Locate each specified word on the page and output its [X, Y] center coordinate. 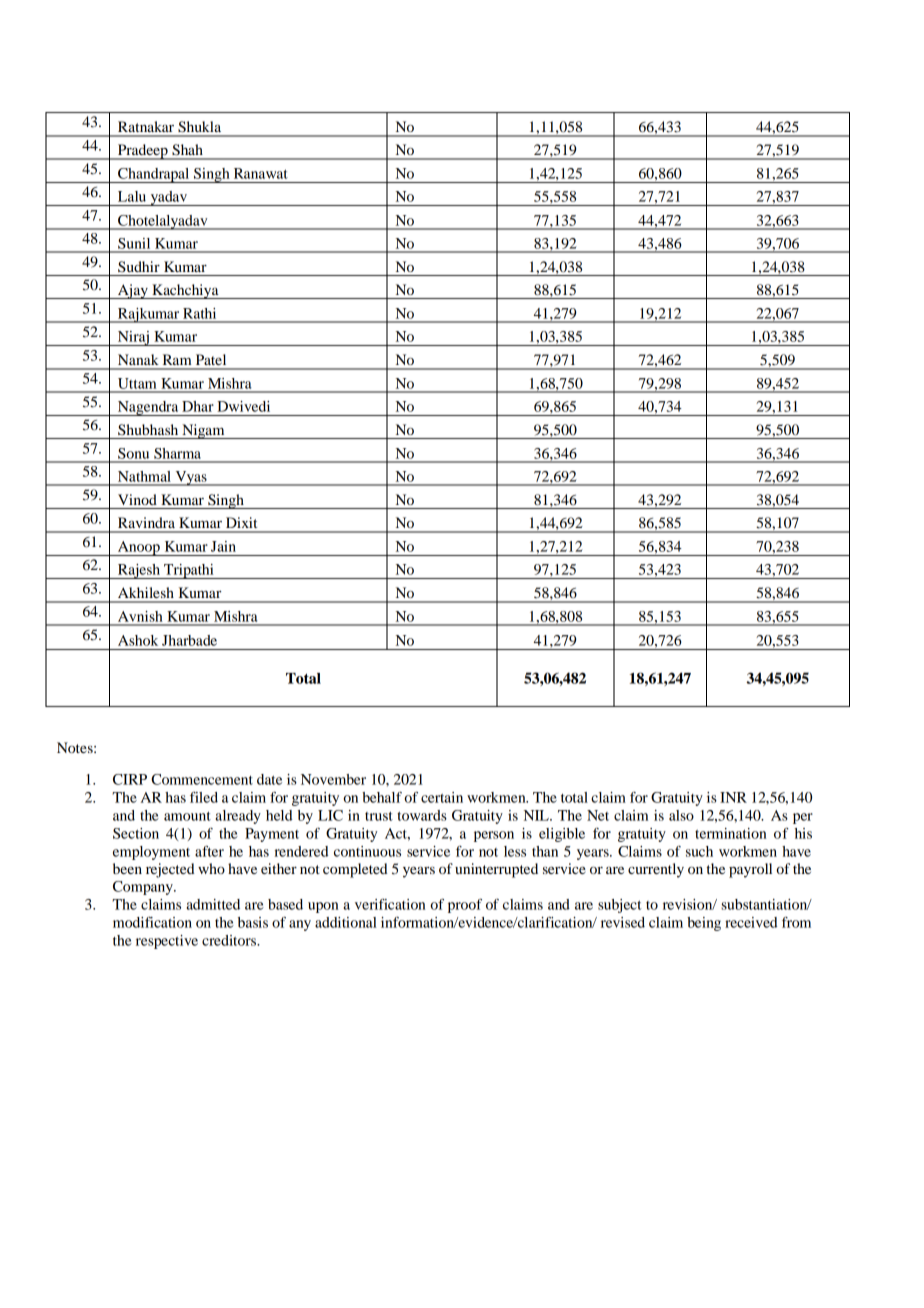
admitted [213, 904]
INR [733, 797]
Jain [223, 546]
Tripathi [189, 571]
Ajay [133, 291]
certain [442, 797]
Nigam [203, 431]
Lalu [132, 196]
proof [465, 906]
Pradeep [143, 152]
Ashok [138, 640]
